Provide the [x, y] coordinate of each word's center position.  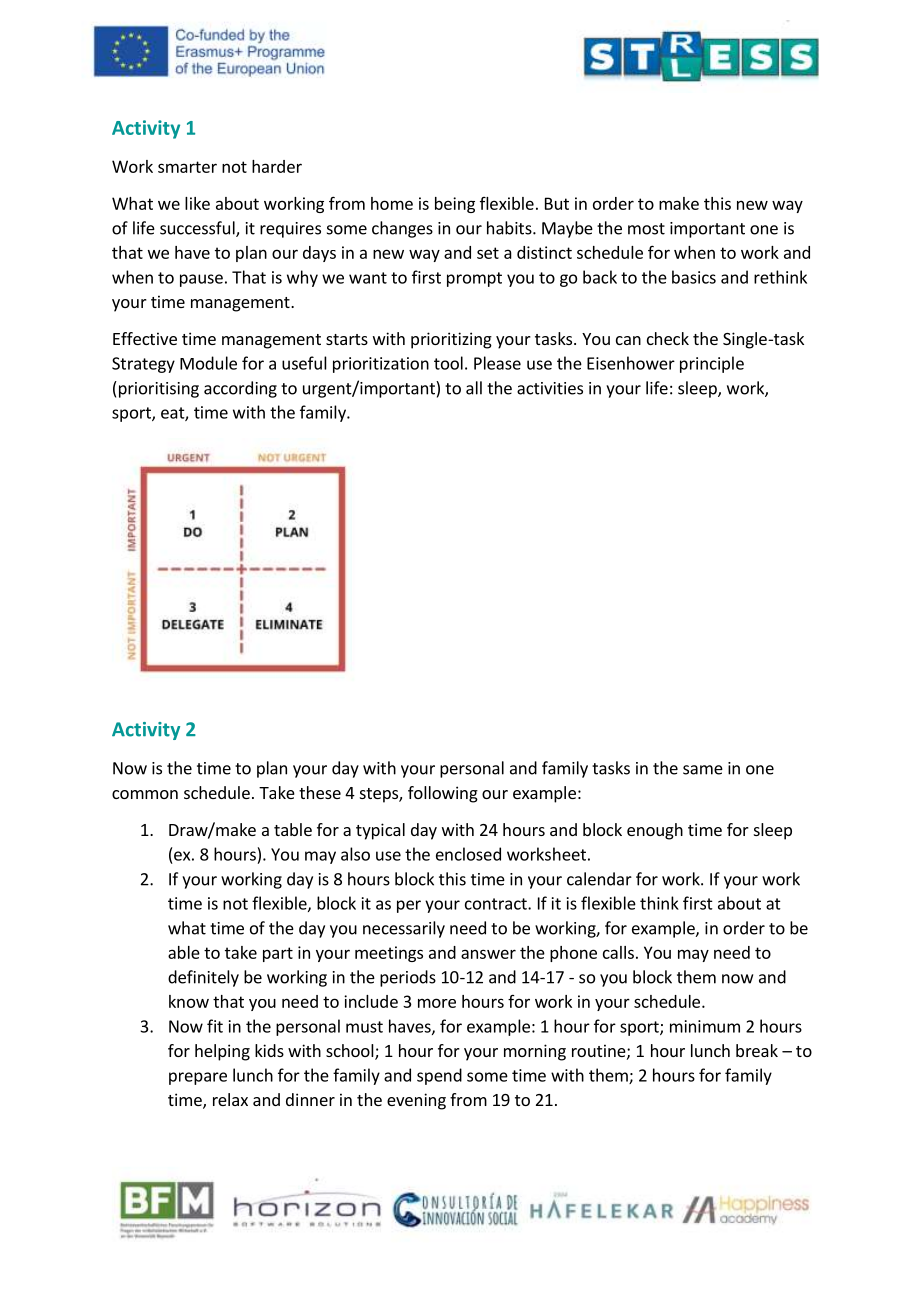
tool [448, 363]
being [455, 205]
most [646, 229]
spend [439, 1076]
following [443, 794]
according [240, 389]
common [145, 794]
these [320, 792]
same [703, 770]
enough [655, 831]
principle [712, 364]
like [197, 203]
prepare [198, 1078]
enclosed [468, 854]
